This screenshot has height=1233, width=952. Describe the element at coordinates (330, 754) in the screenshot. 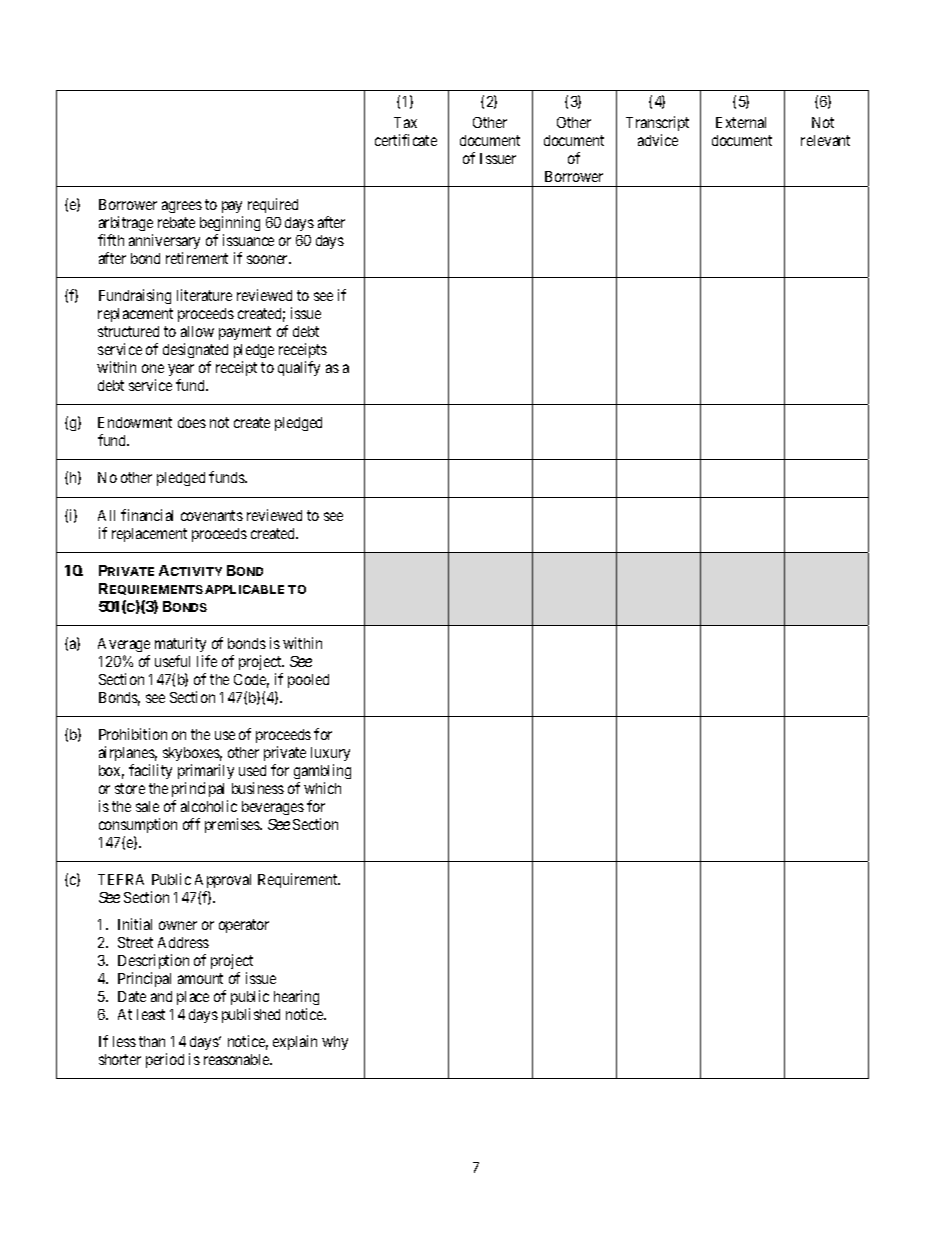

I see `luxury` at that location.
